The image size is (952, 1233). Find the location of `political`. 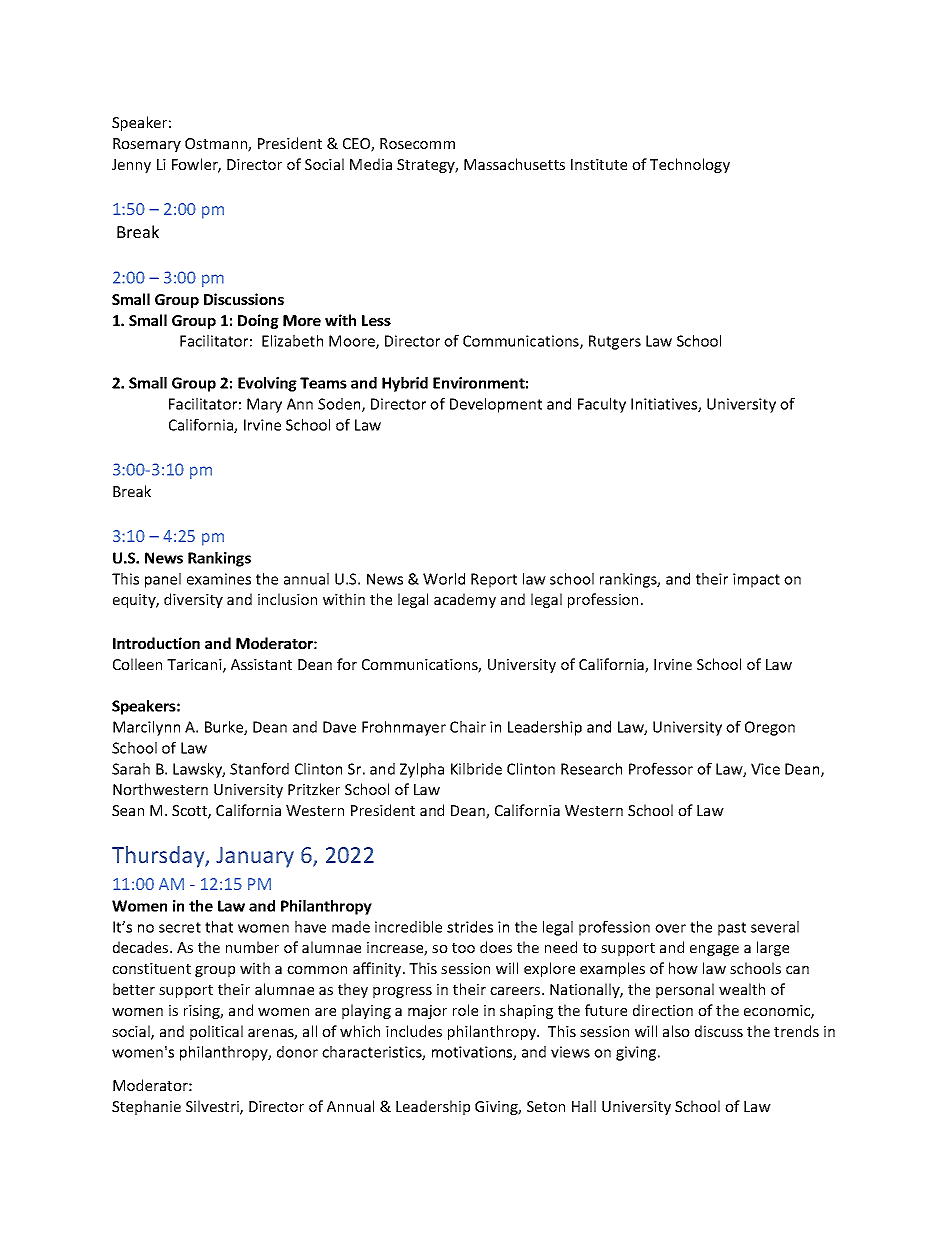

political is located at coordinates (216, 1032).
